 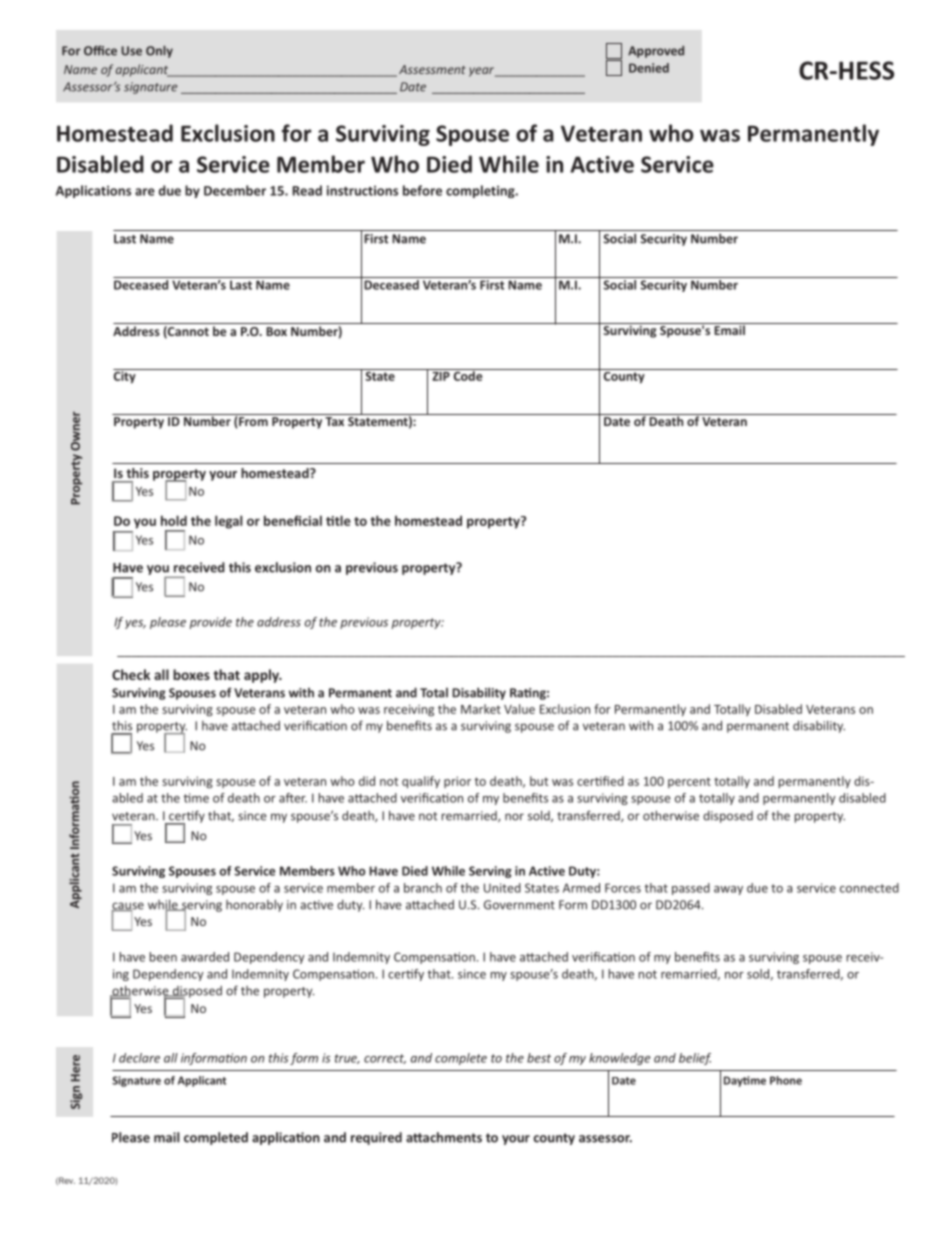 I want to click on percent, so click(x=689, y=782).
